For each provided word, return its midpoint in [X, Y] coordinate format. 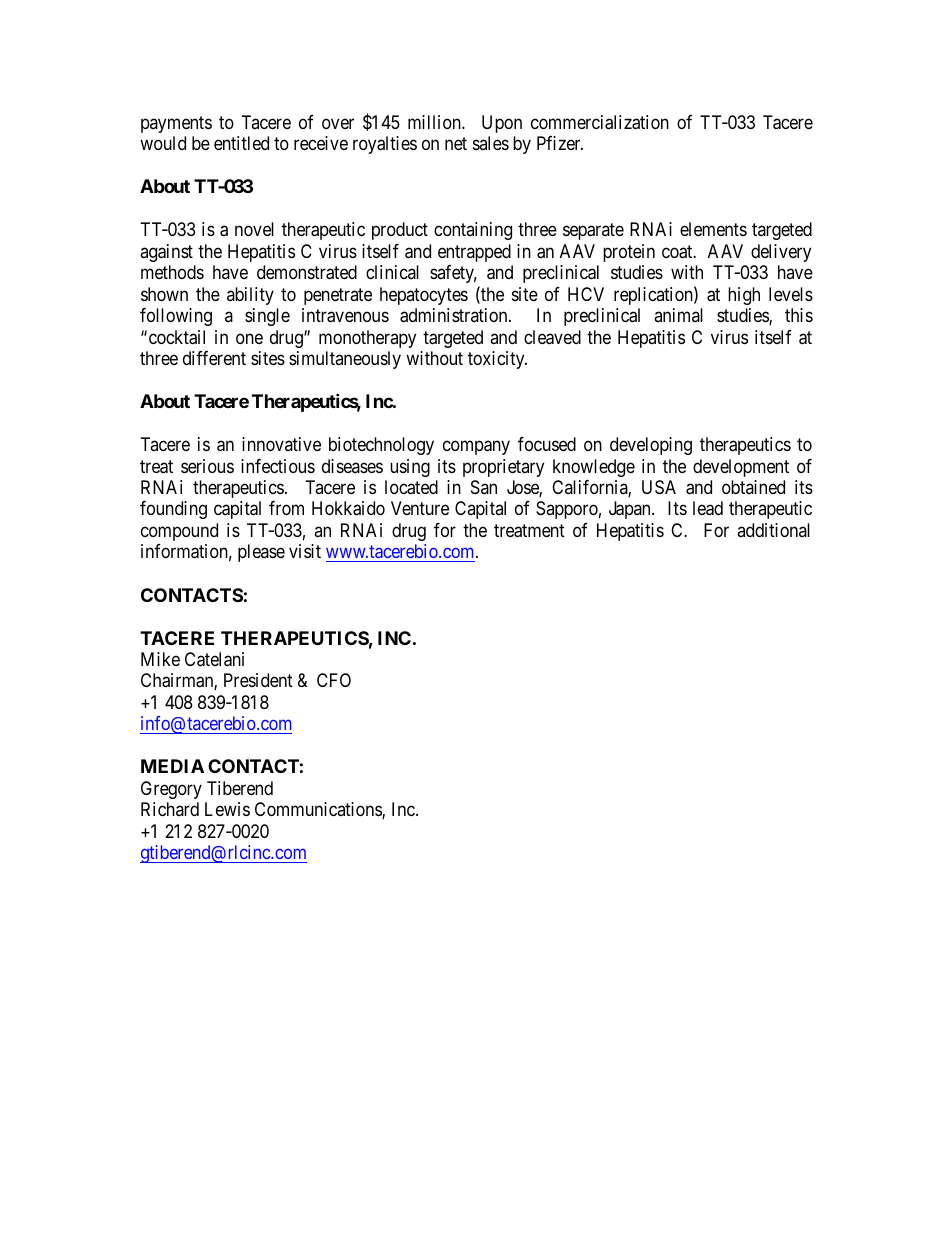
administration [455, 315]
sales [491, 143]
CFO [334, 680]
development [741, 468]
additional [773, 530]
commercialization [600, 122]
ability [250, 296]
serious [207, 466]
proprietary [503, 468]
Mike [160, 659]
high [744, 296]
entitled [241, 143]
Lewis [227, 809]
